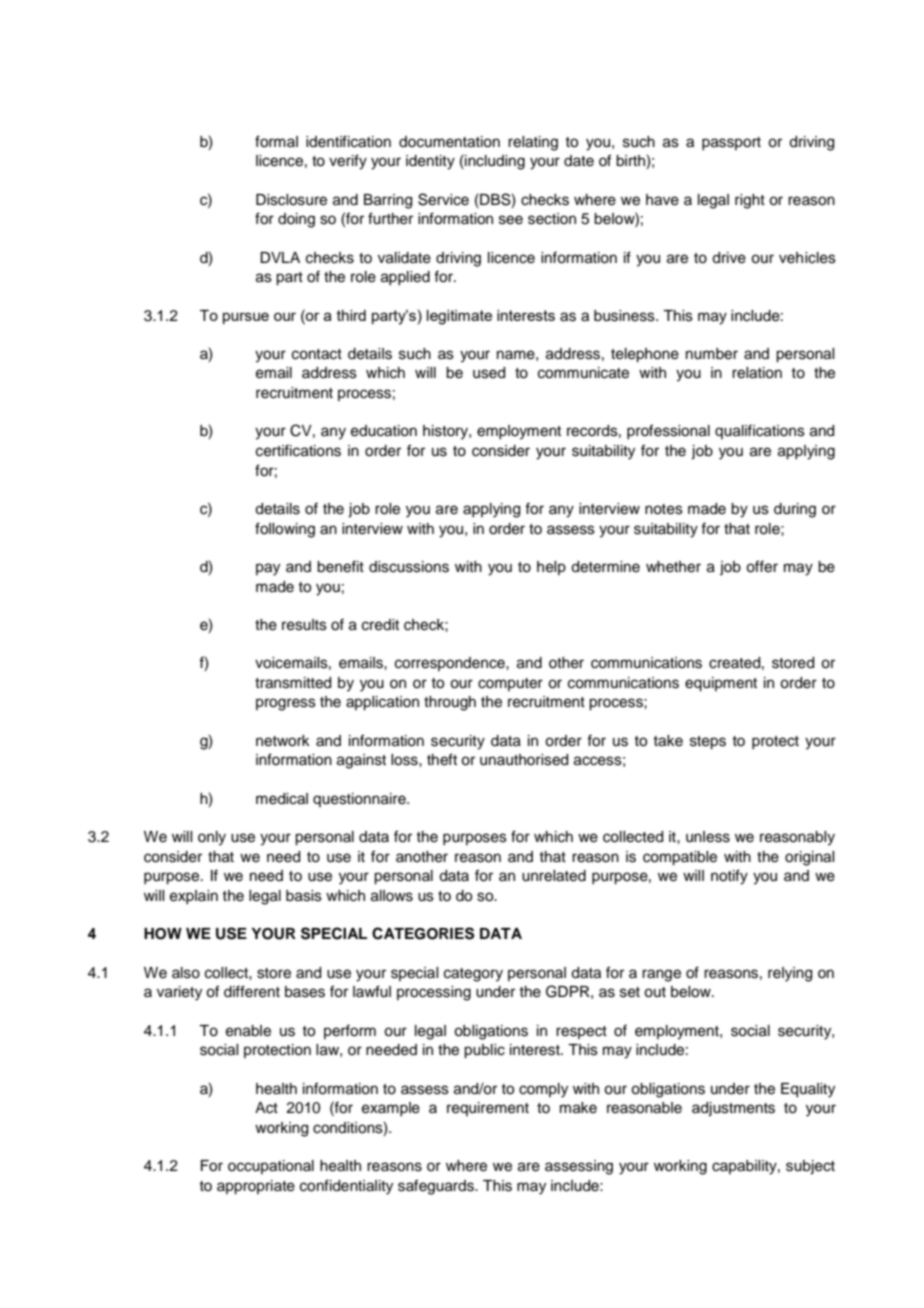 The width and height of the page is (924, 1308). Describe the element at coordinates (271, 1167) in the page. I see `occupational` at that location.
